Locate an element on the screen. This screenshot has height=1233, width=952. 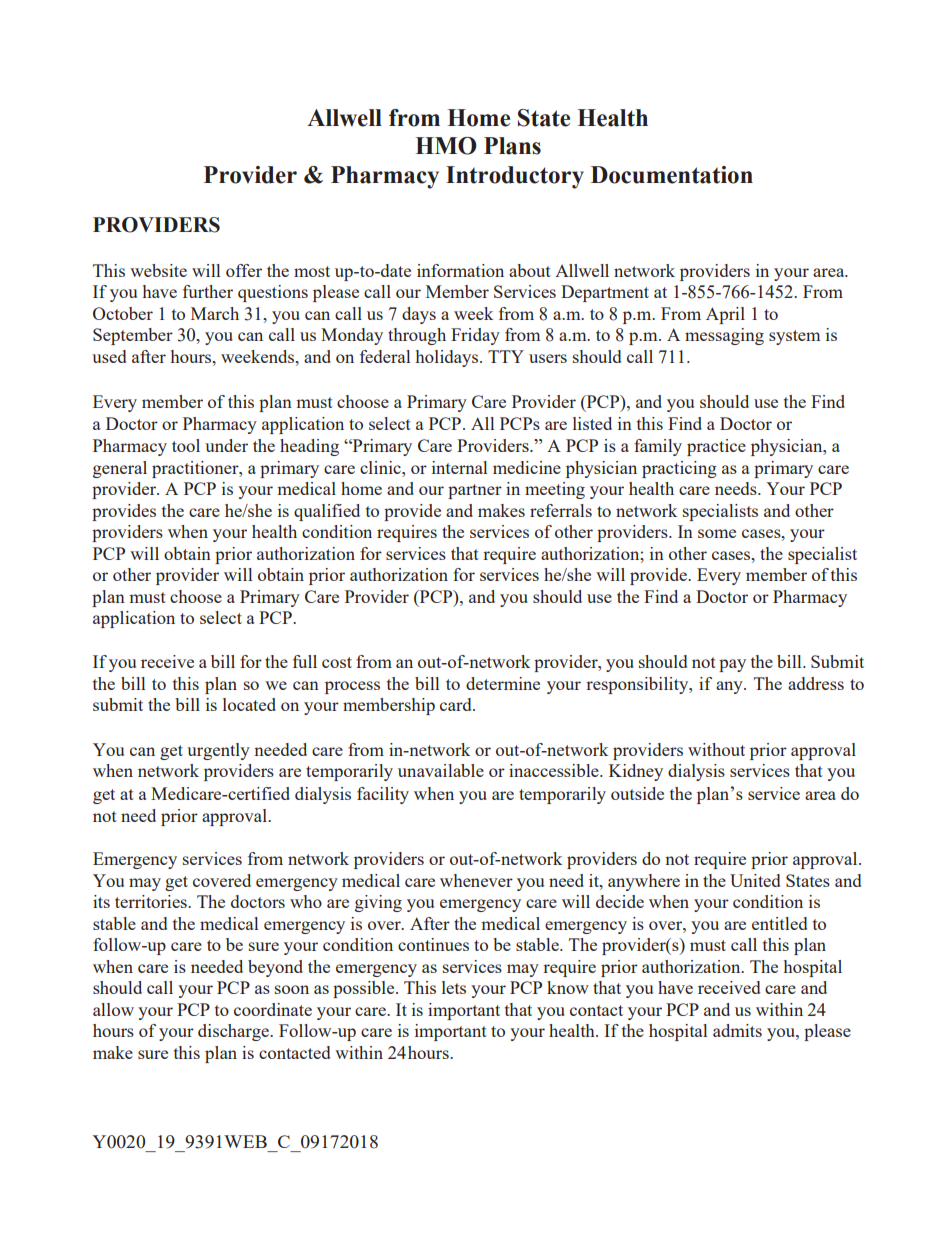
used is located at coordinates (109, 356).
